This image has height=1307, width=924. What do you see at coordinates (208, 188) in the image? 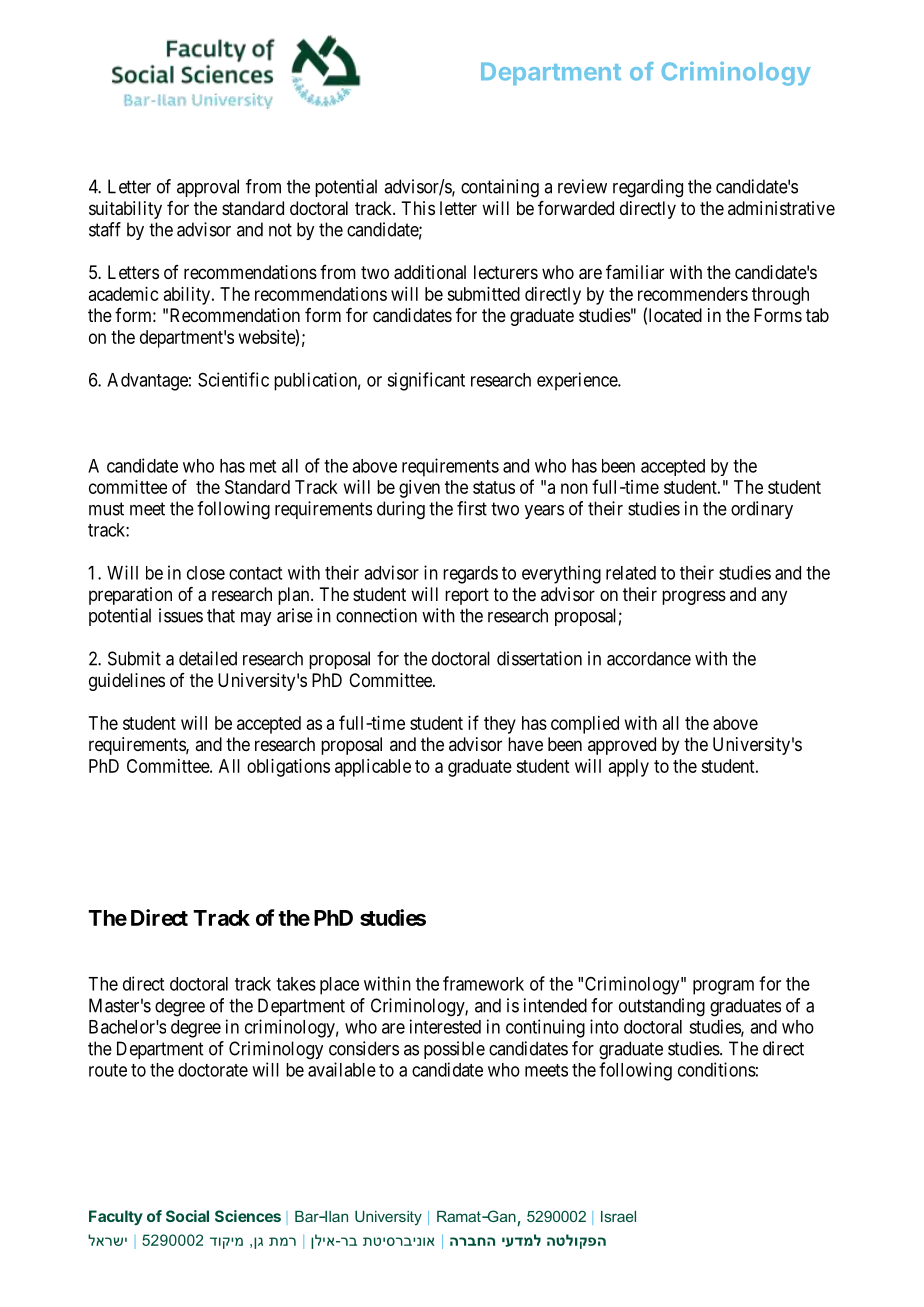
I see `approval` at bounding box center [208, 188].
